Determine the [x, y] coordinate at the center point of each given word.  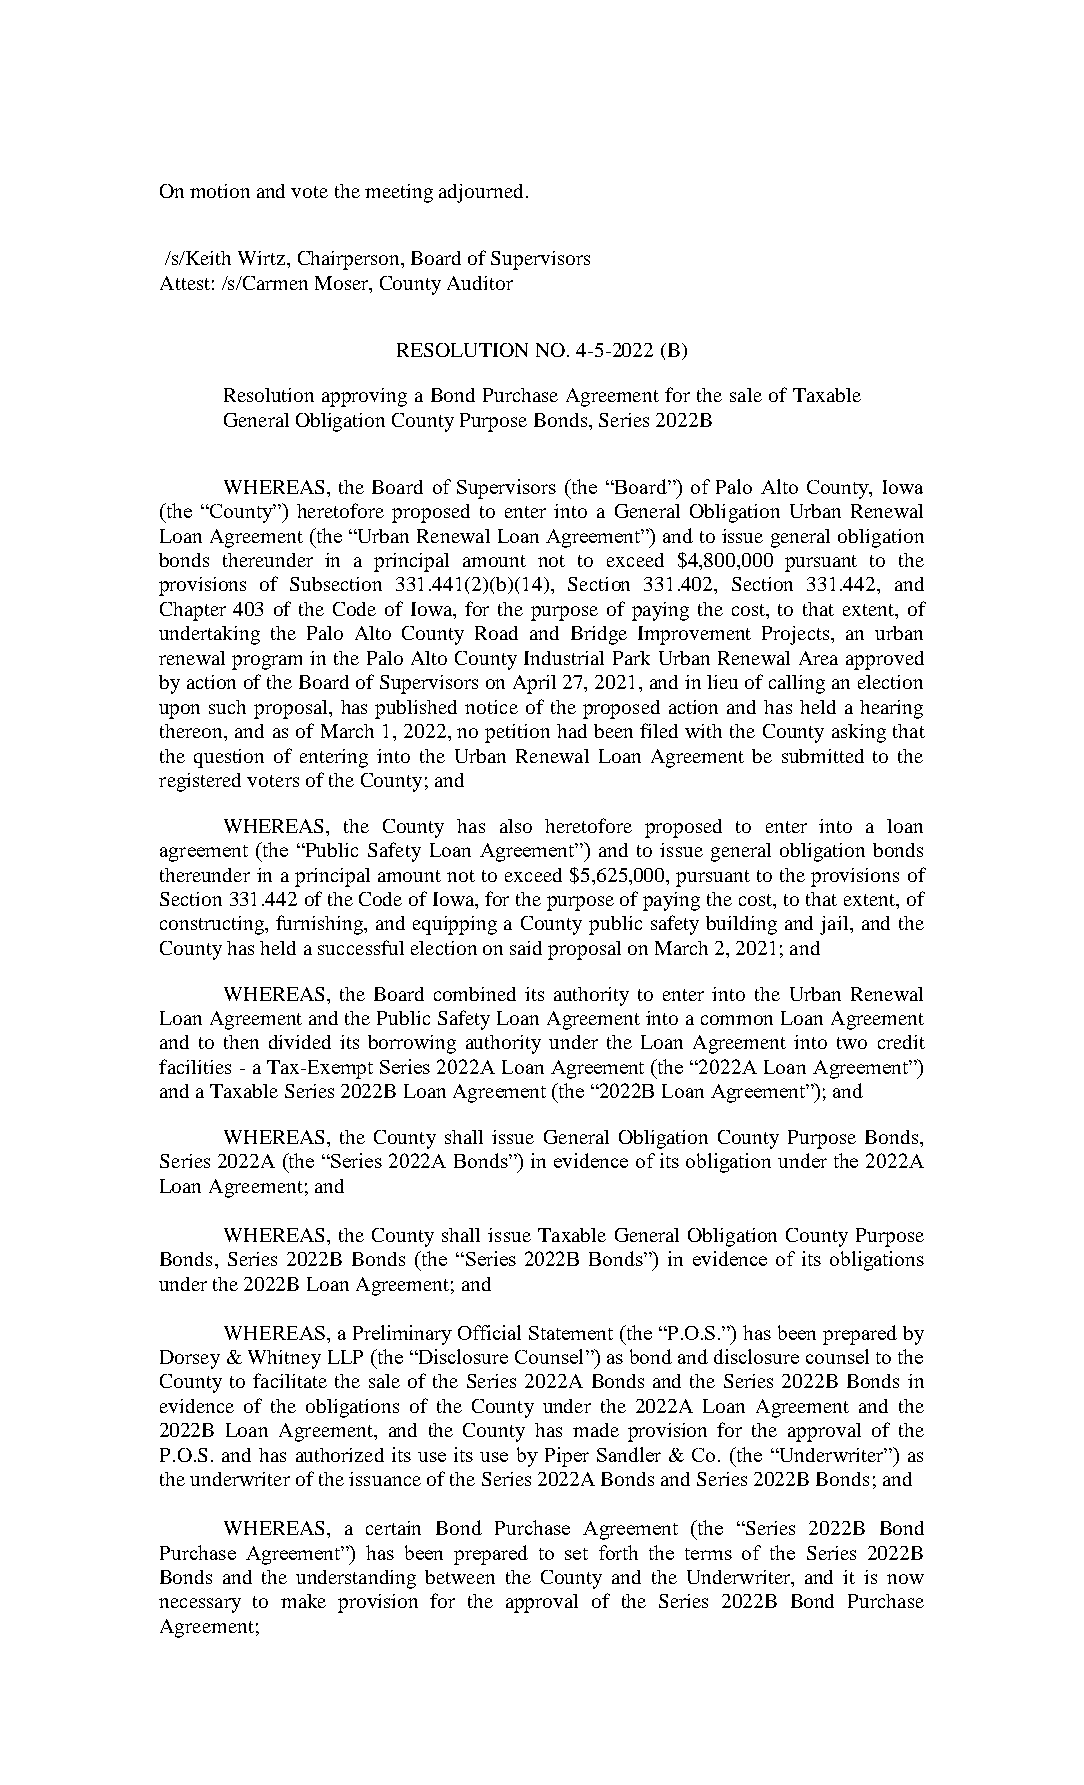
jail [835, 925]
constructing [213, 925]
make [303, 1601]
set [576, 1554]
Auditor [480, 283]
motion [220, 191]
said [526, 948]
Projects [797, 635]
